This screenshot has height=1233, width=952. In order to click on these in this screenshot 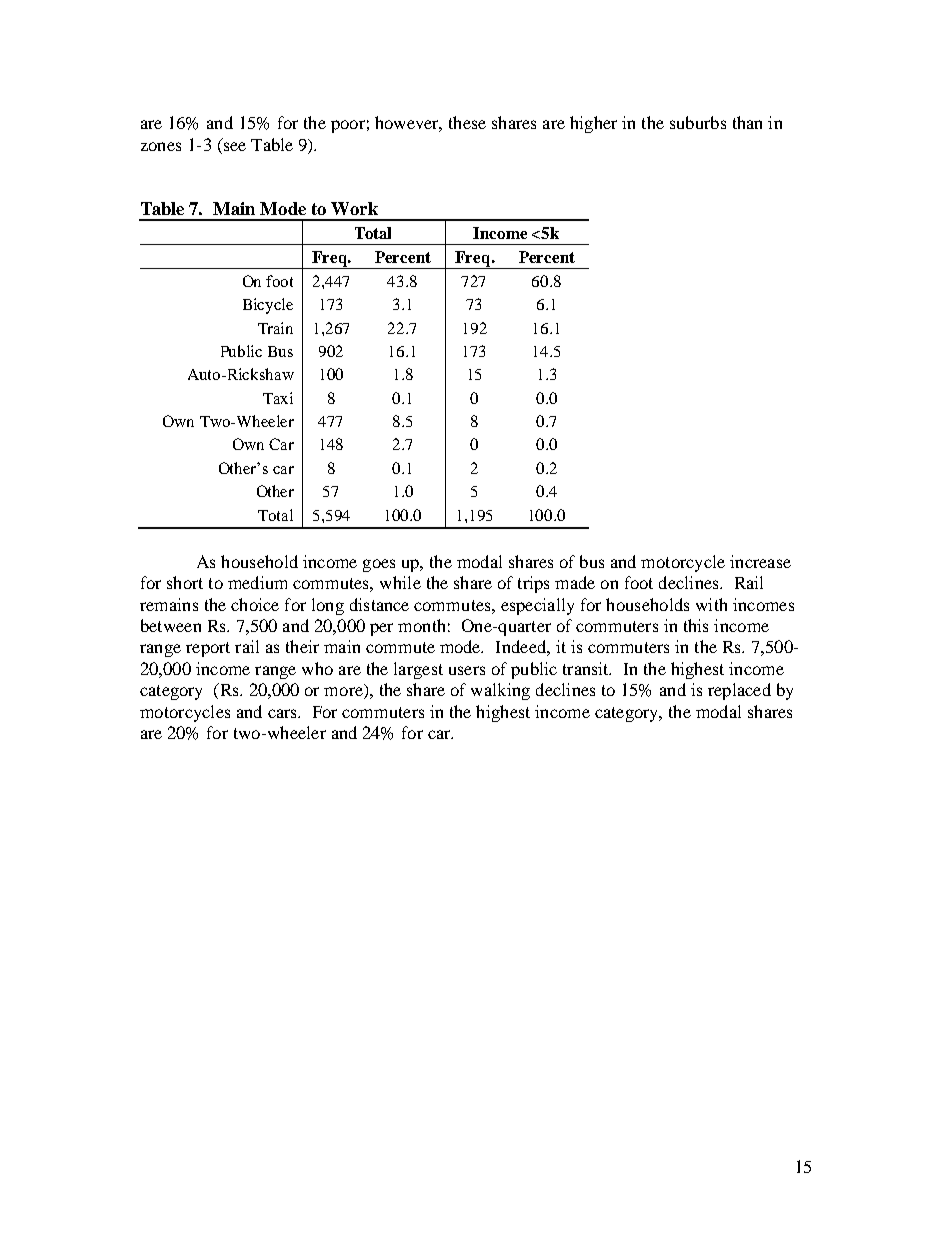, I will do `click(467, 122)`.
